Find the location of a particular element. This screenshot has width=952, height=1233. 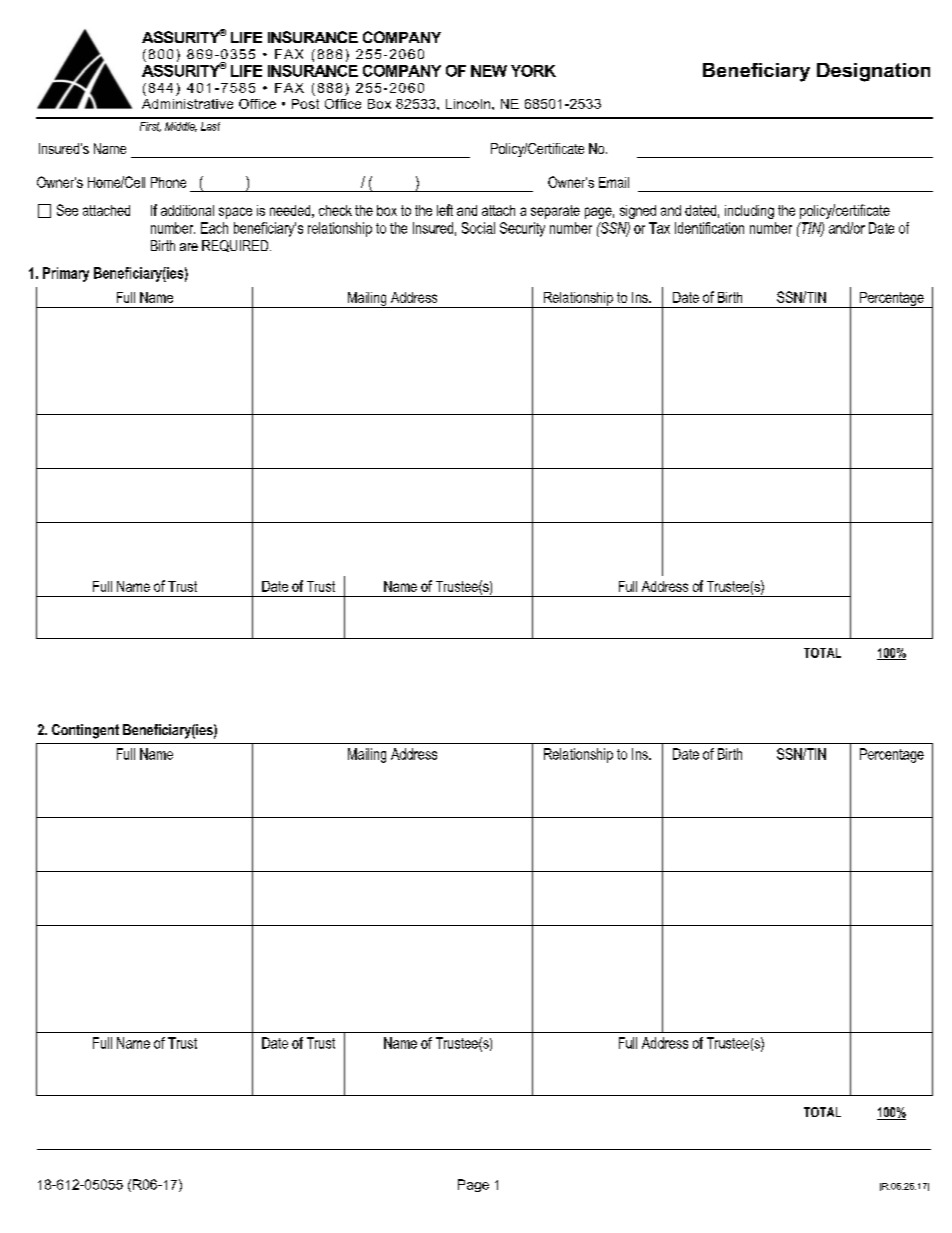

Lincoln is located at coordinates (468, 104).
